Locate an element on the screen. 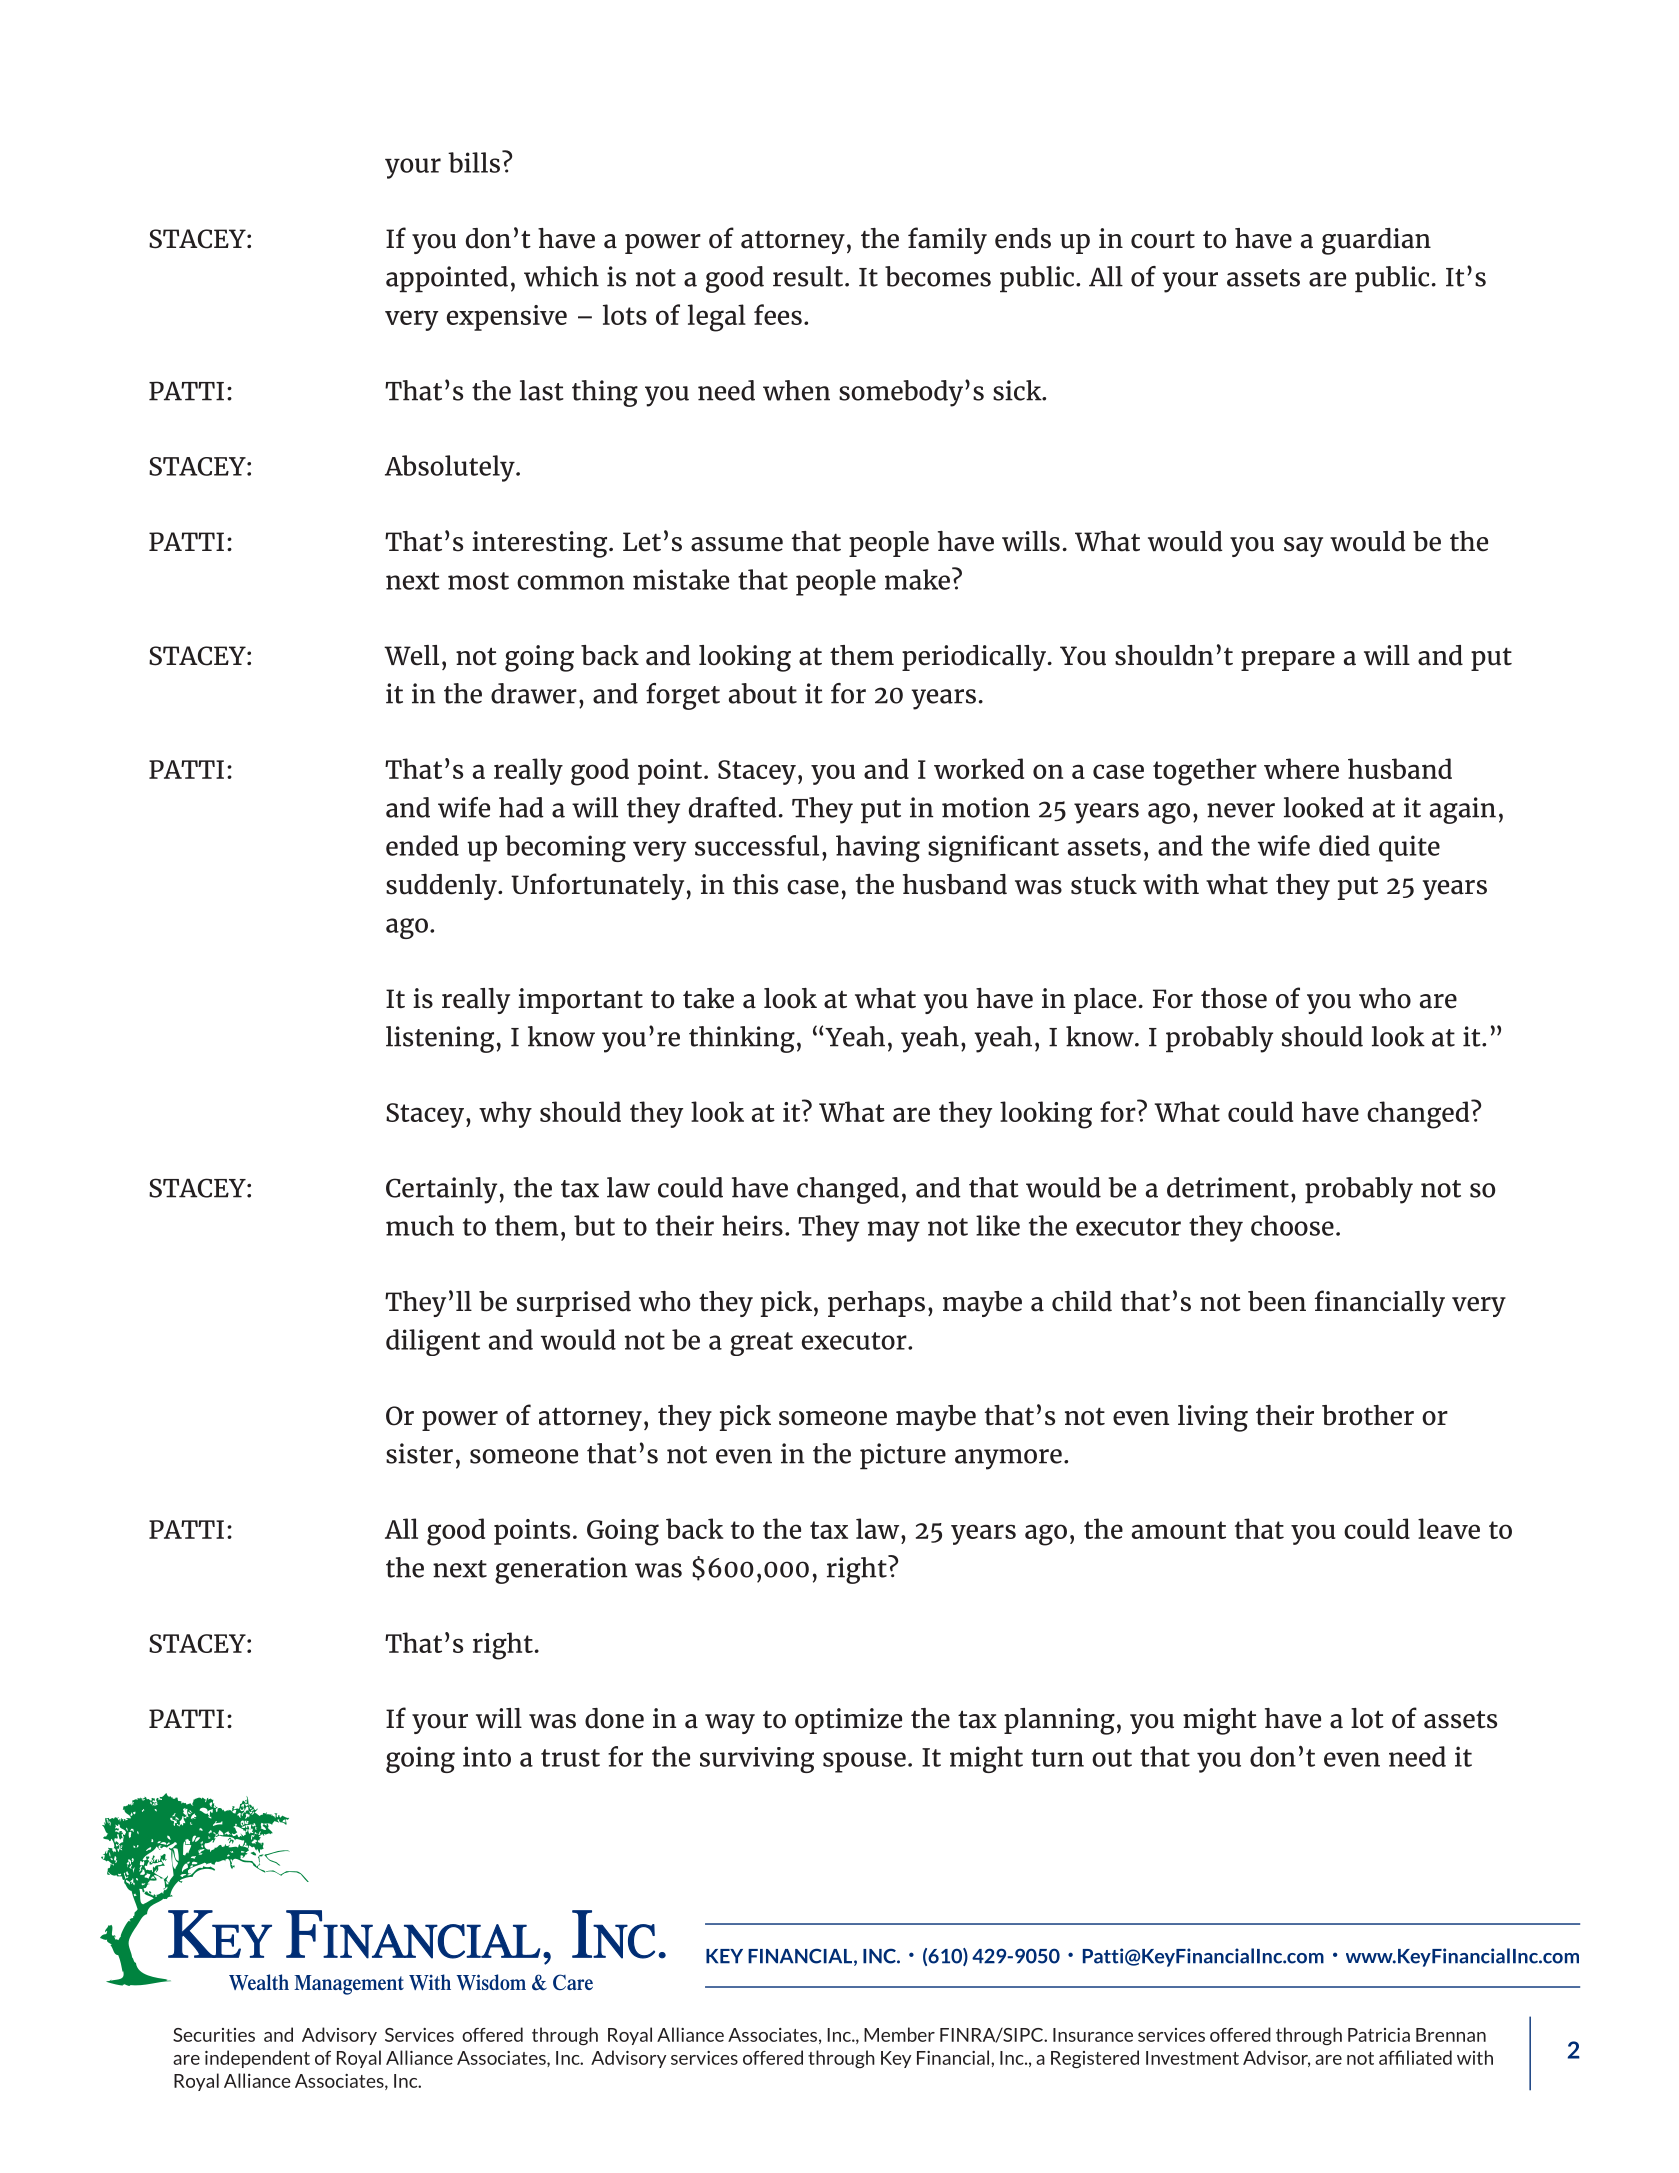 The height and width of the screenshot is (2173, 1679). Member is located at coordinates (899, 2034).
